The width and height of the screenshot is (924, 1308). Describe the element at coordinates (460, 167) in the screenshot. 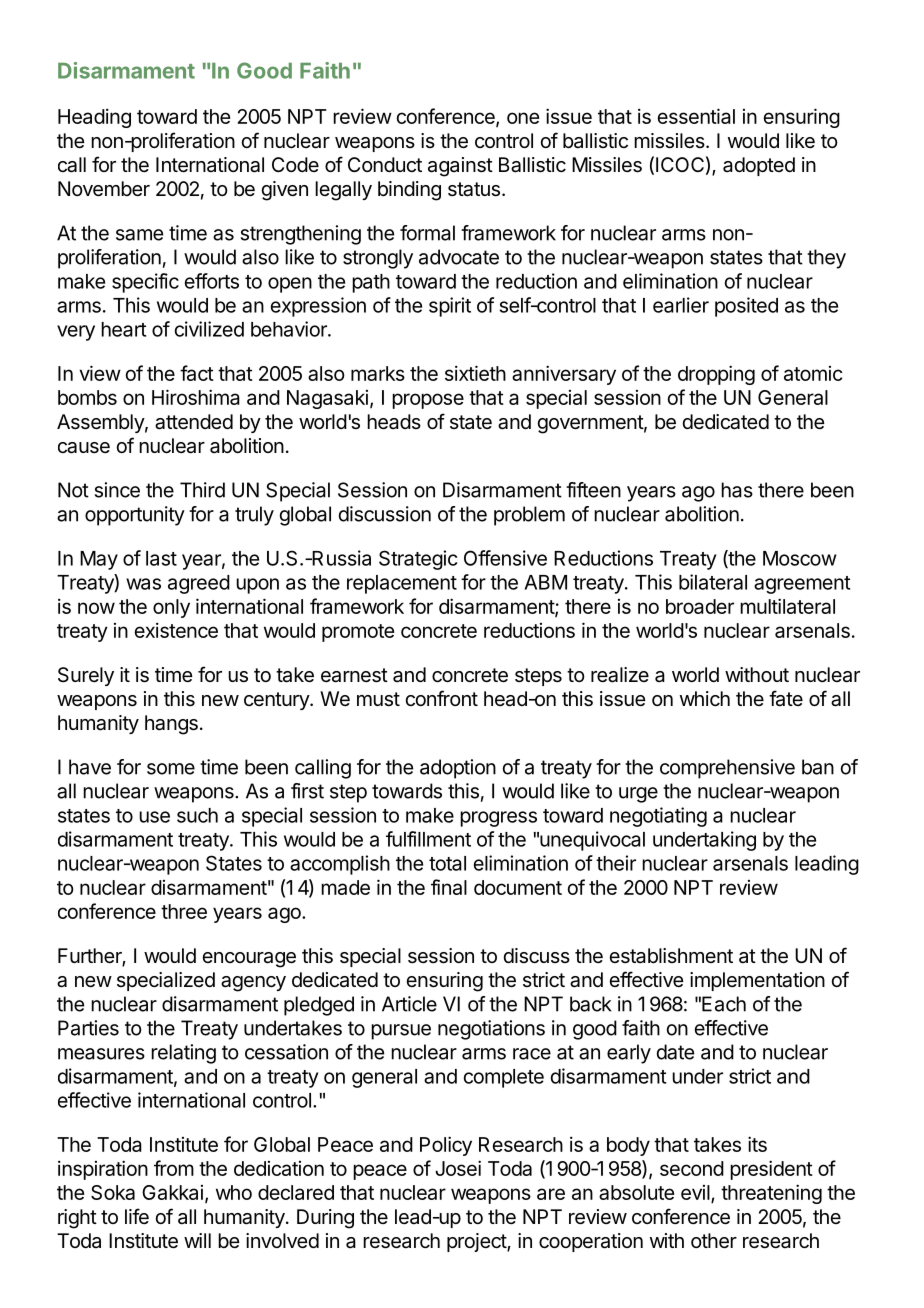

I see `against` at that location.
